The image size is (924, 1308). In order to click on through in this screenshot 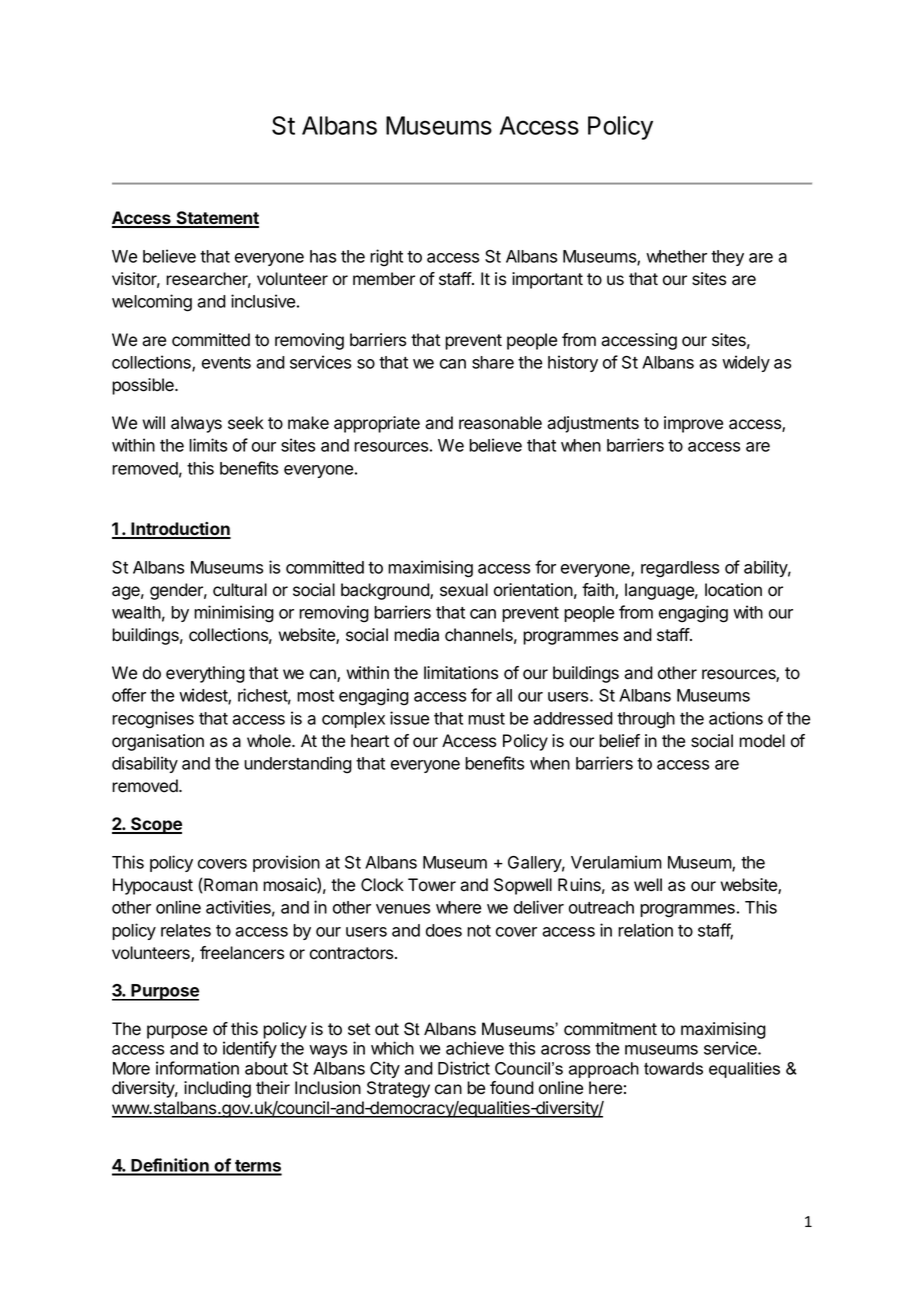, I will do `click(646, 720)`.
